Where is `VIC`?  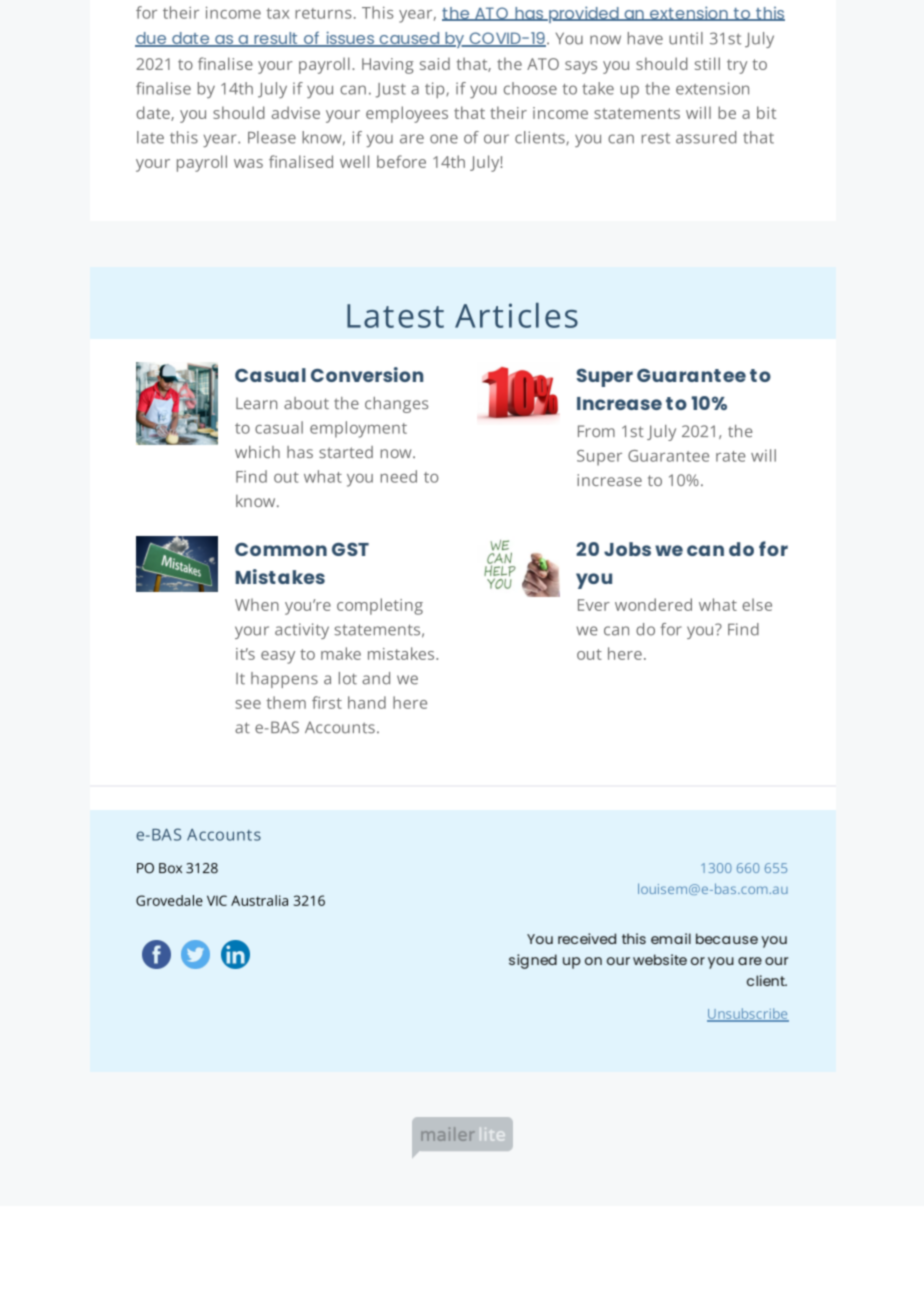 VIC is located at coordinates (217, 900).
